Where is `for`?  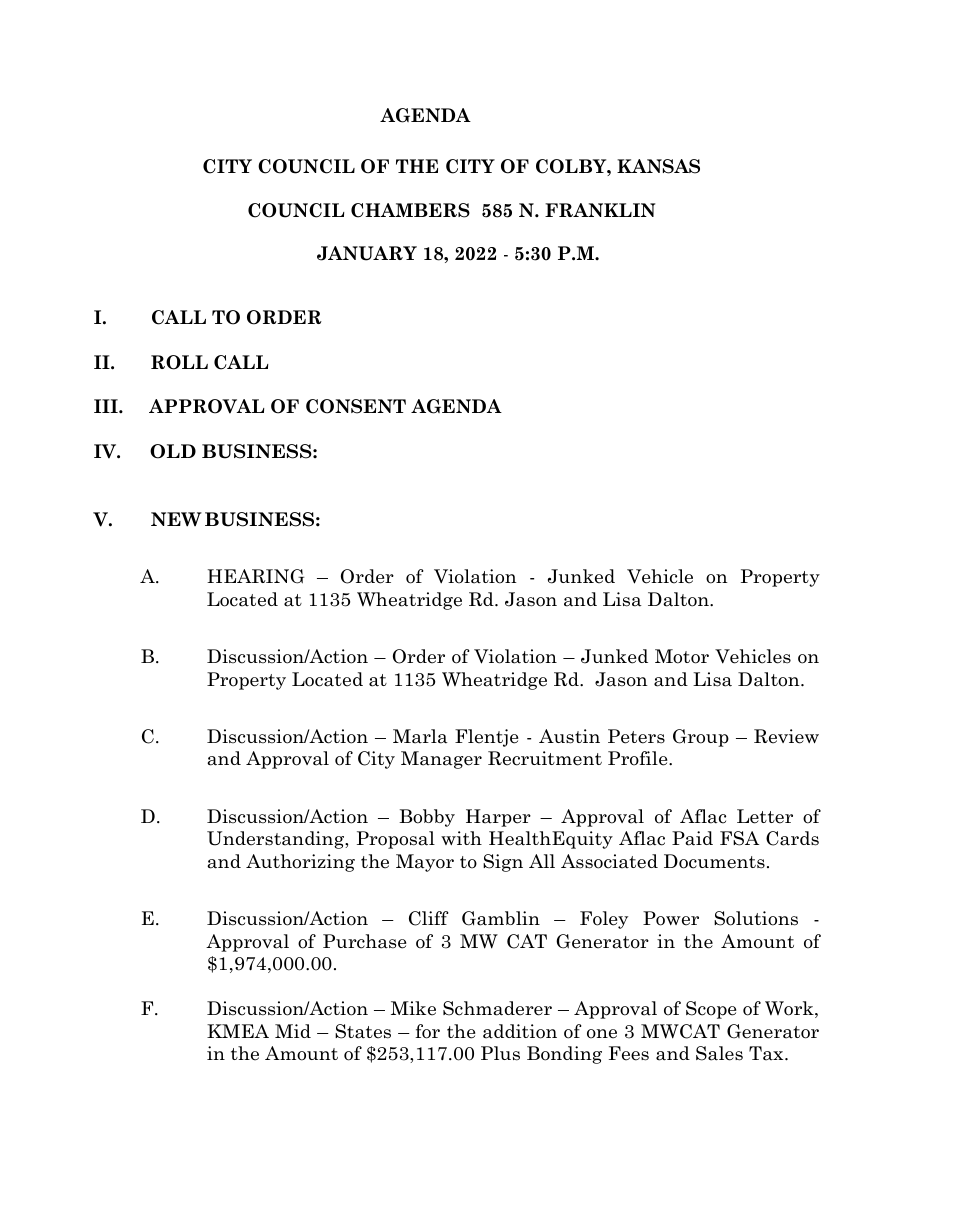 for is located at coordinates (427, 1031).
